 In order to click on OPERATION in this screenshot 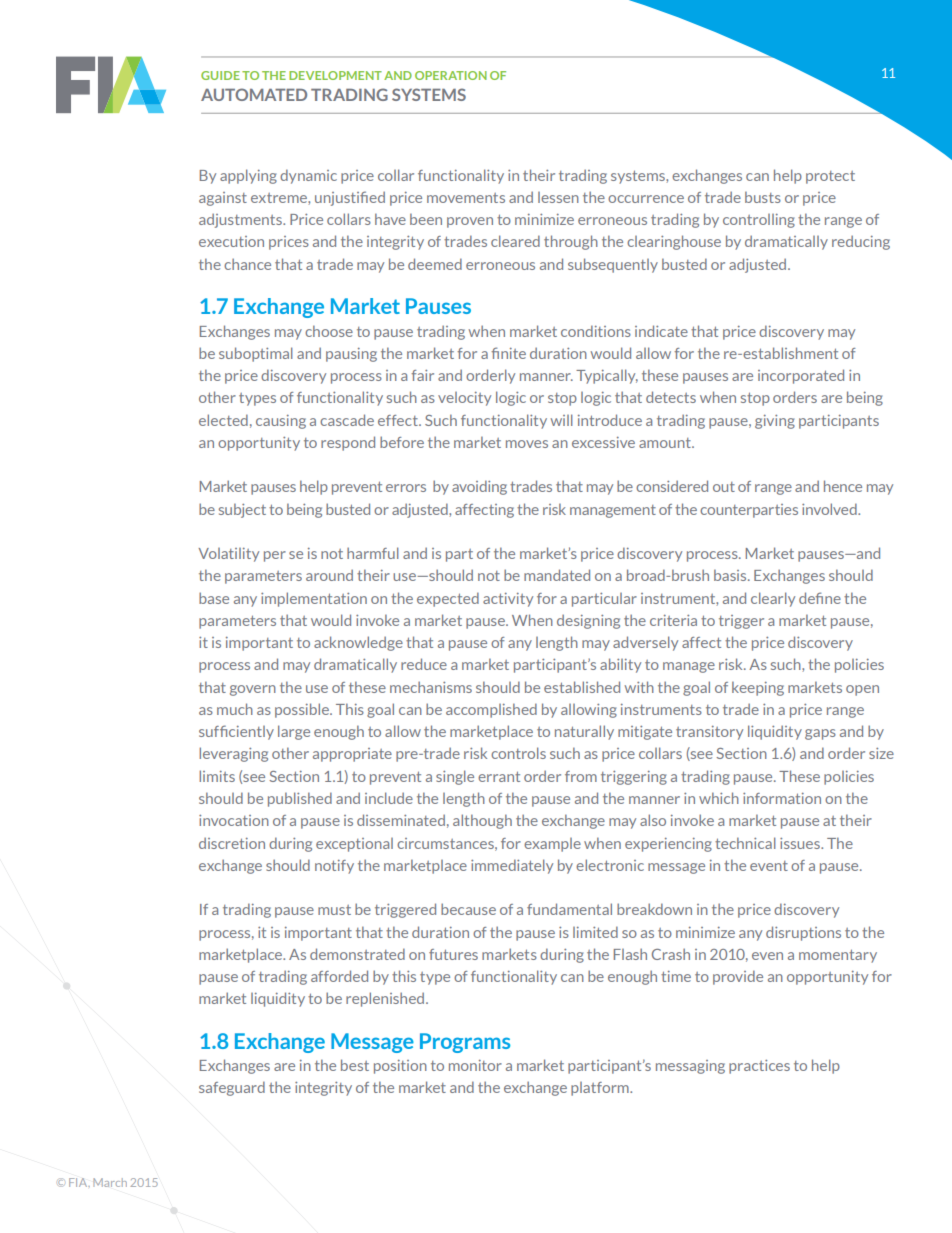, I will do `click(451, 75)`.
